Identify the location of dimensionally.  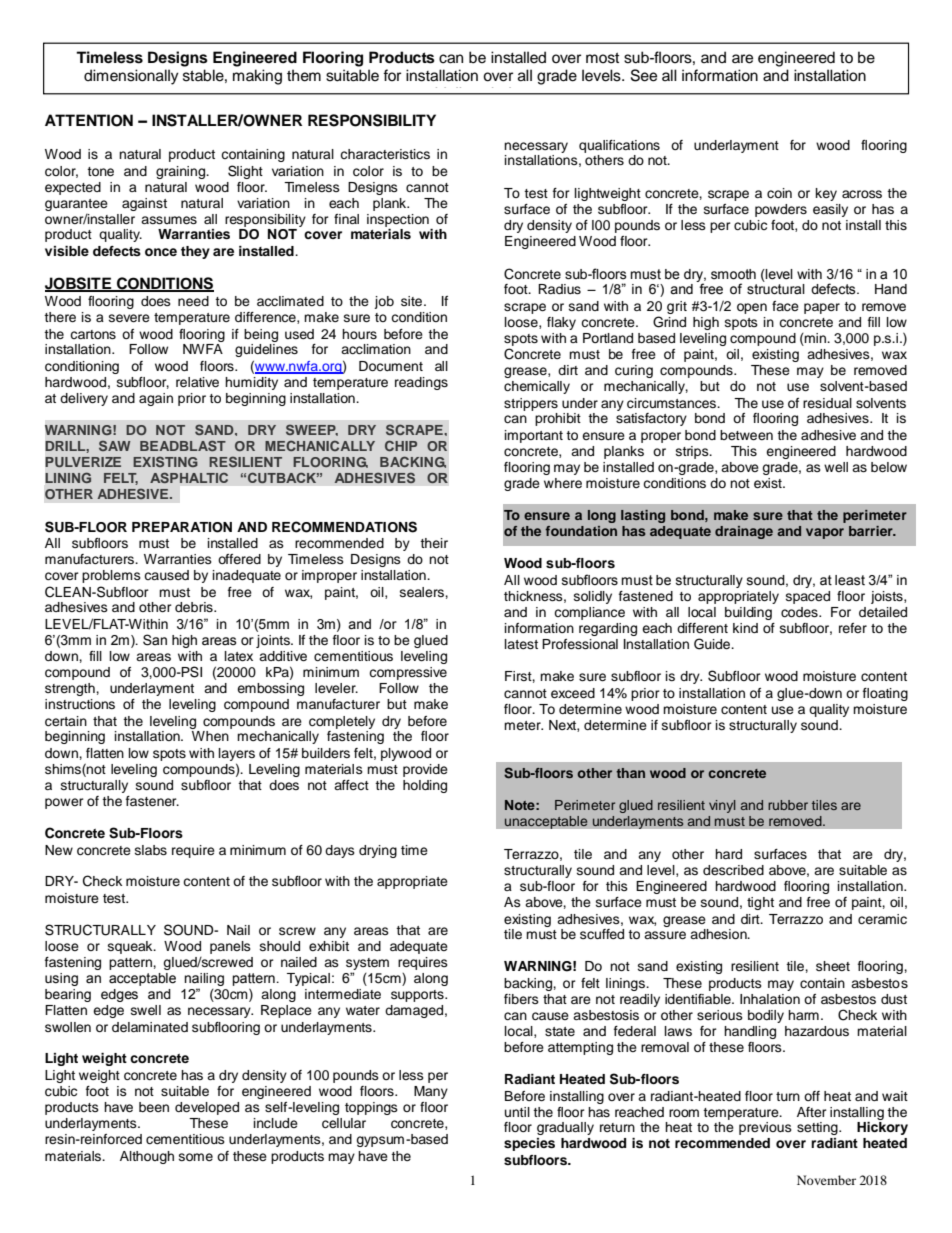
(131, 77).
